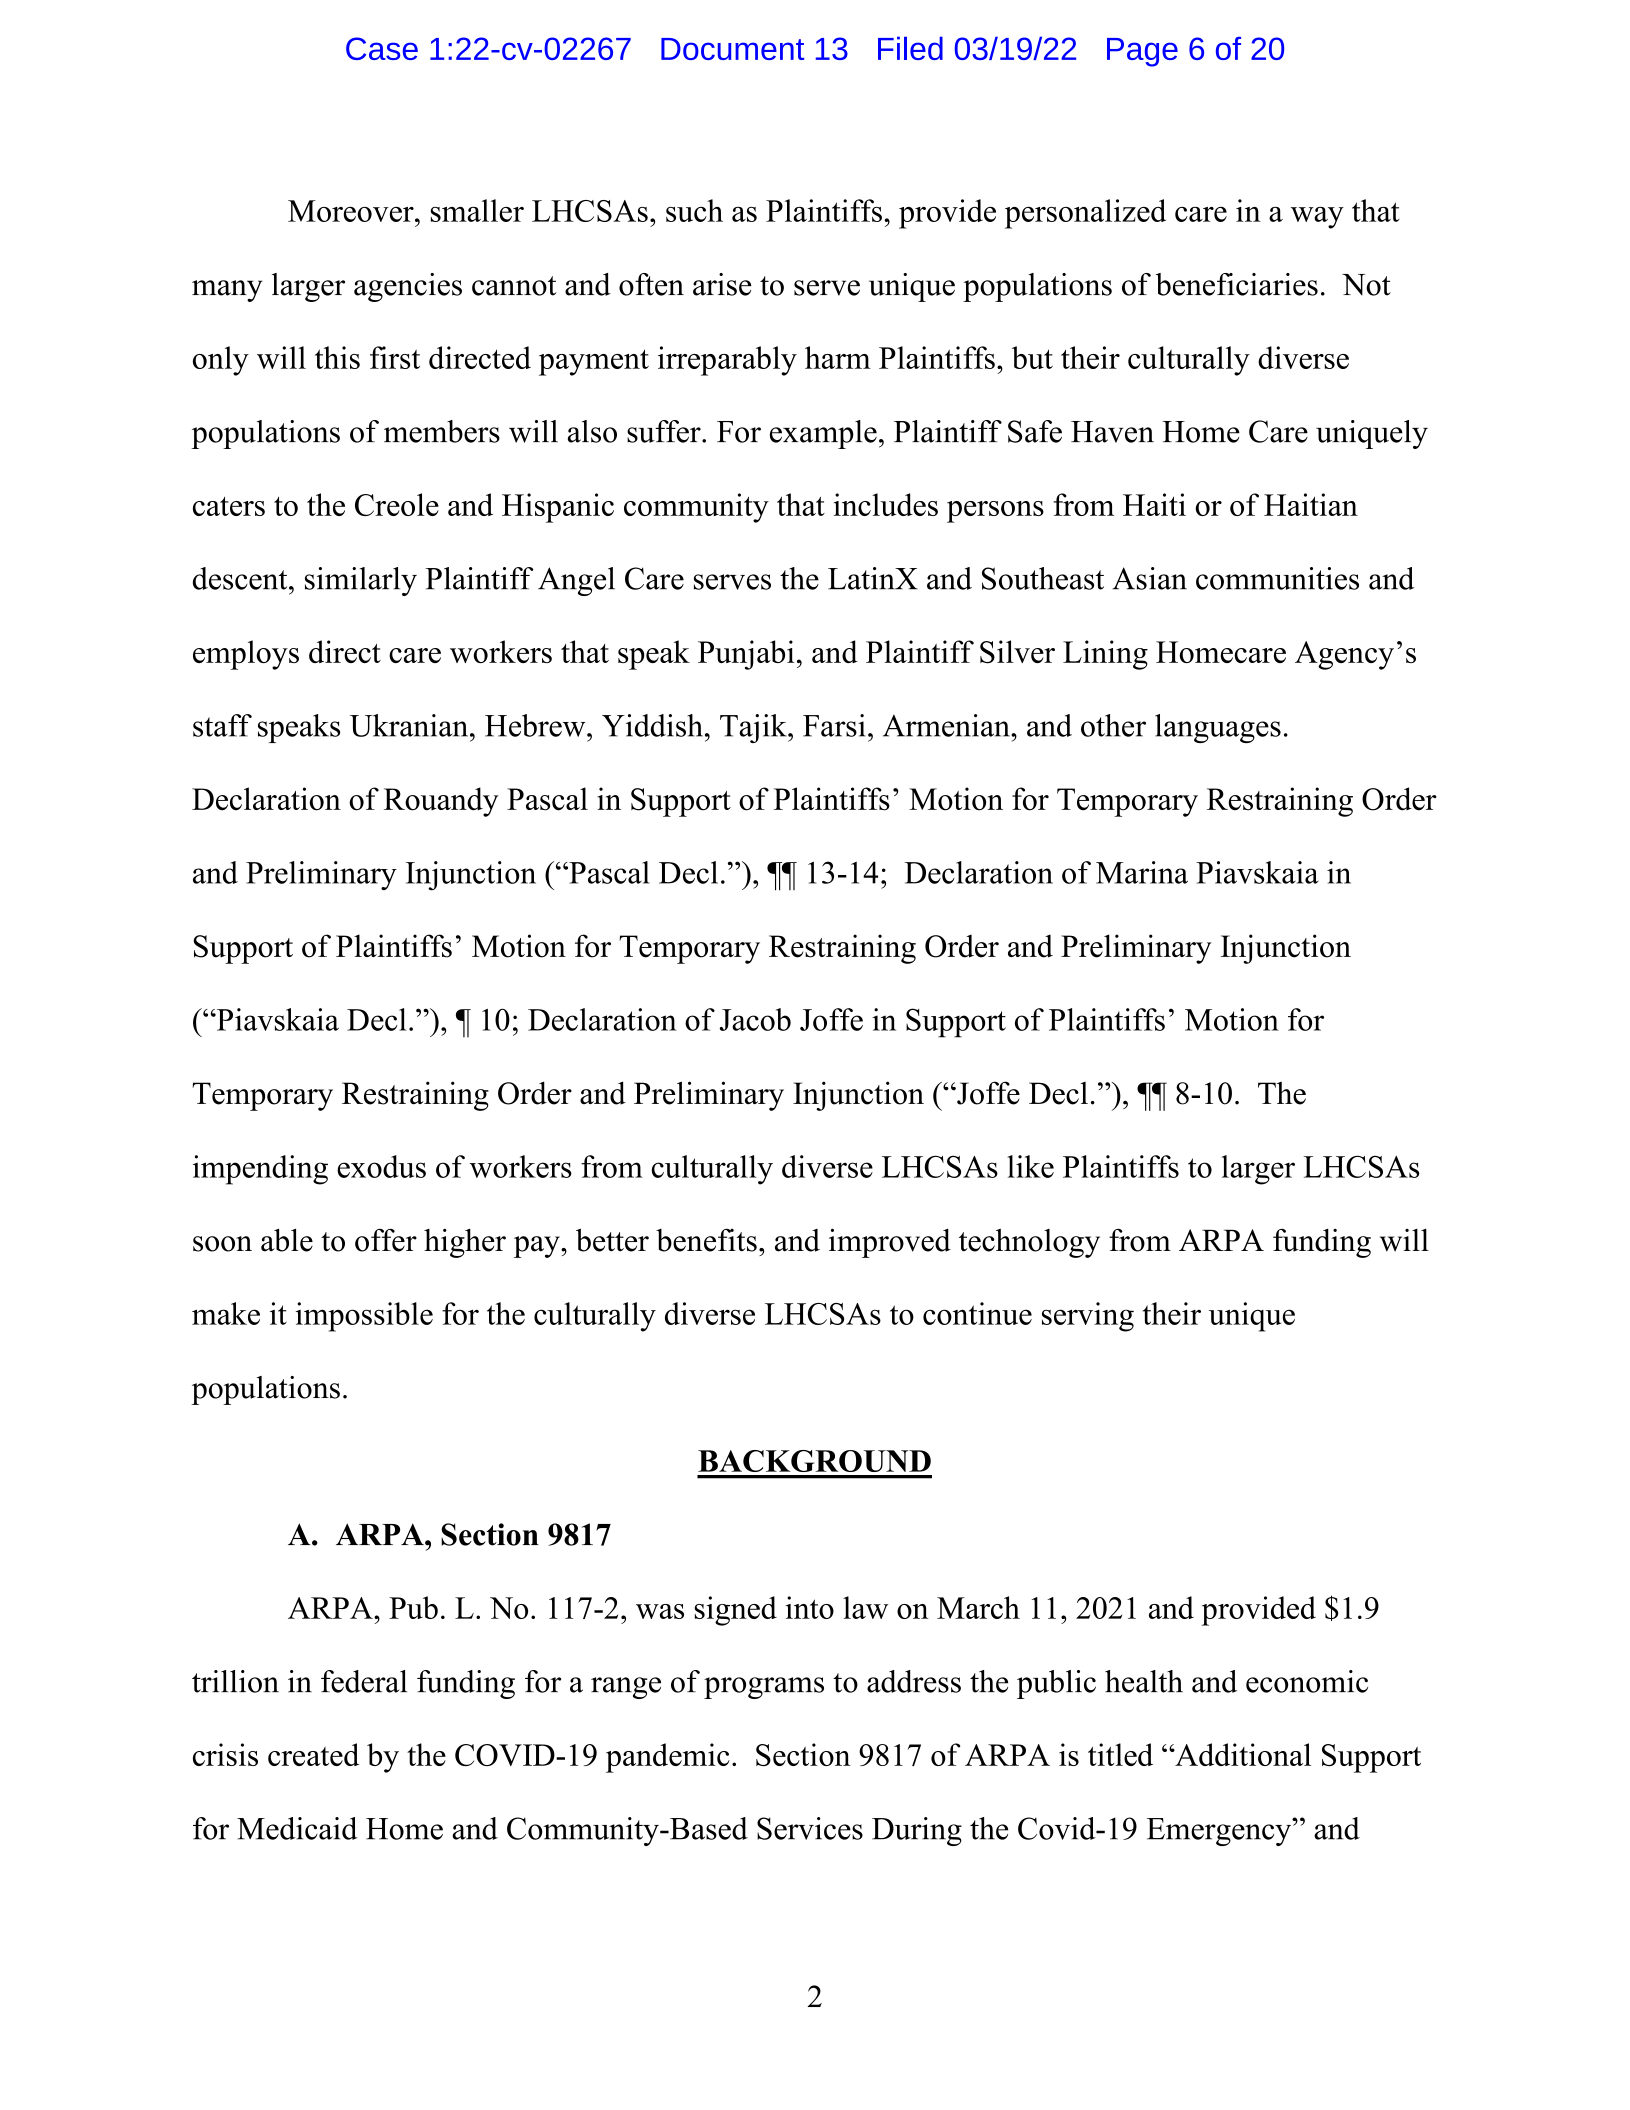  Describe the element at coordinates (382, 48) in the screenshot. I see `Case` at that location.
